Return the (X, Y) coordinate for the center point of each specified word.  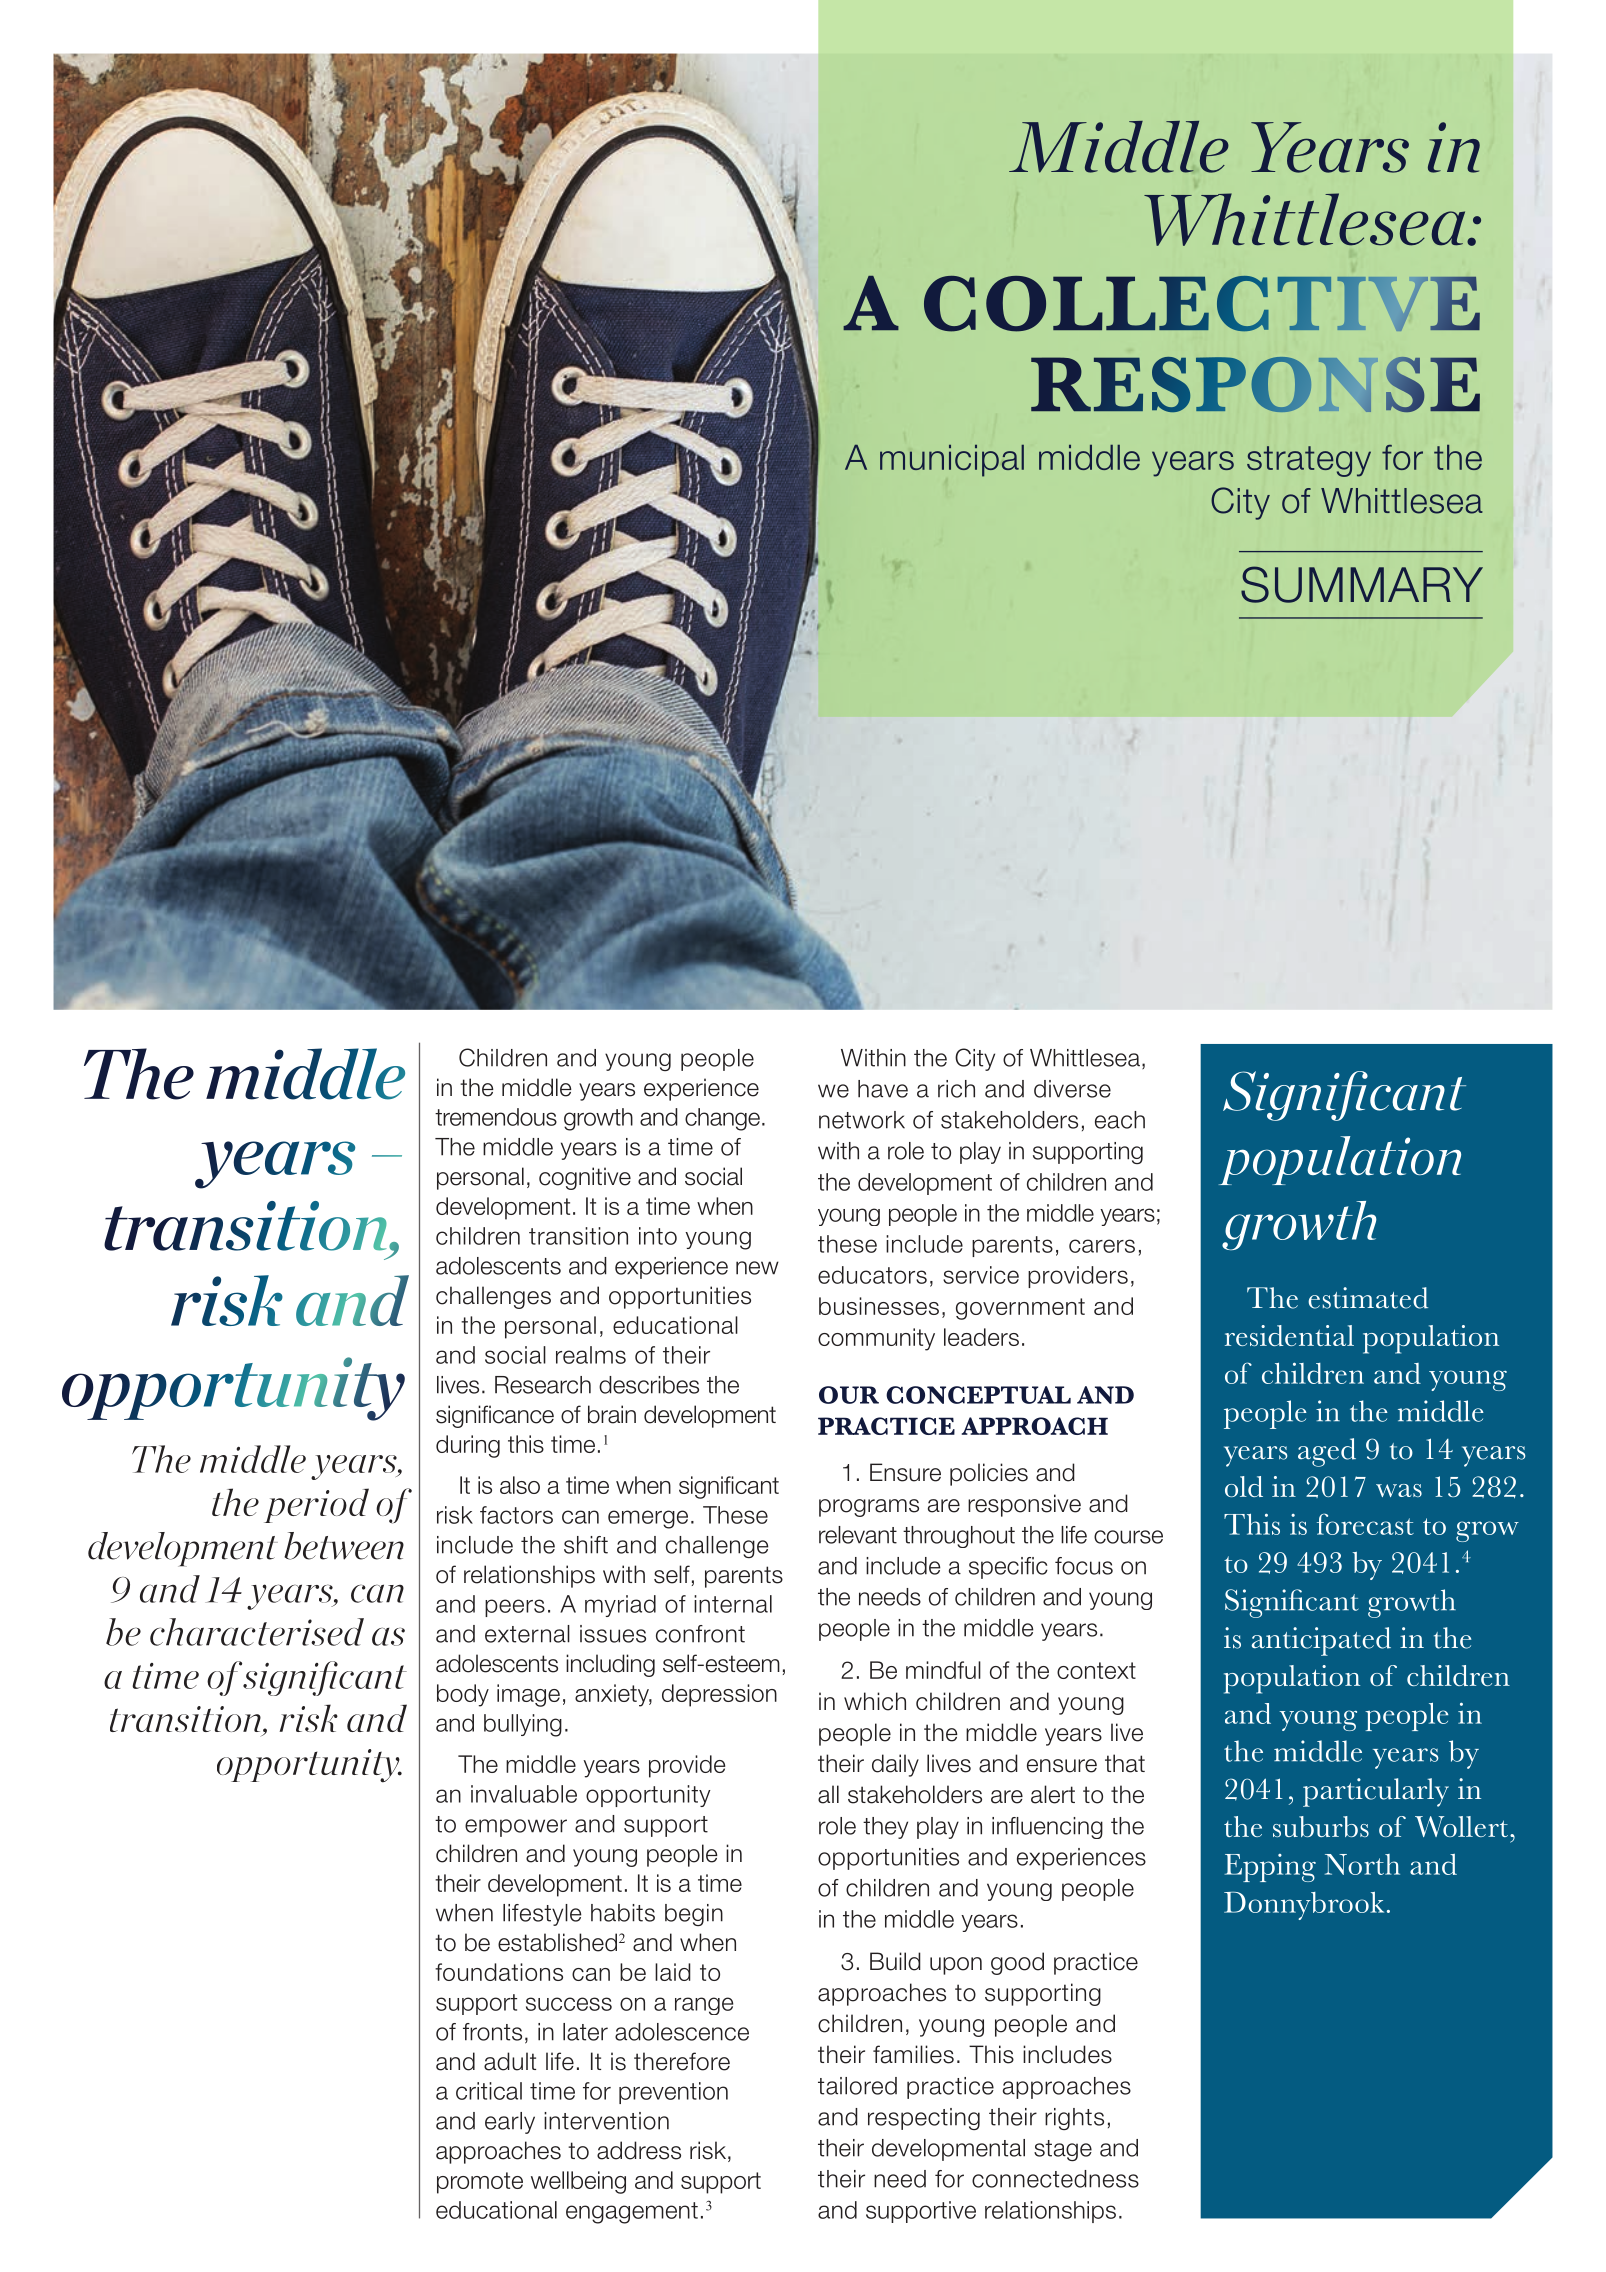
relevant (858, 1535)
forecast (1365, 1524)
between (344, 1546)
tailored (857, 2086)
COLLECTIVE (1202, 304)
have (883, 1089)
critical (489, 2091)
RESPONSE (1255, 384)
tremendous (496, 1117)
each (1120, 1120)
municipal (952, 461)
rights (1074, 2119)
